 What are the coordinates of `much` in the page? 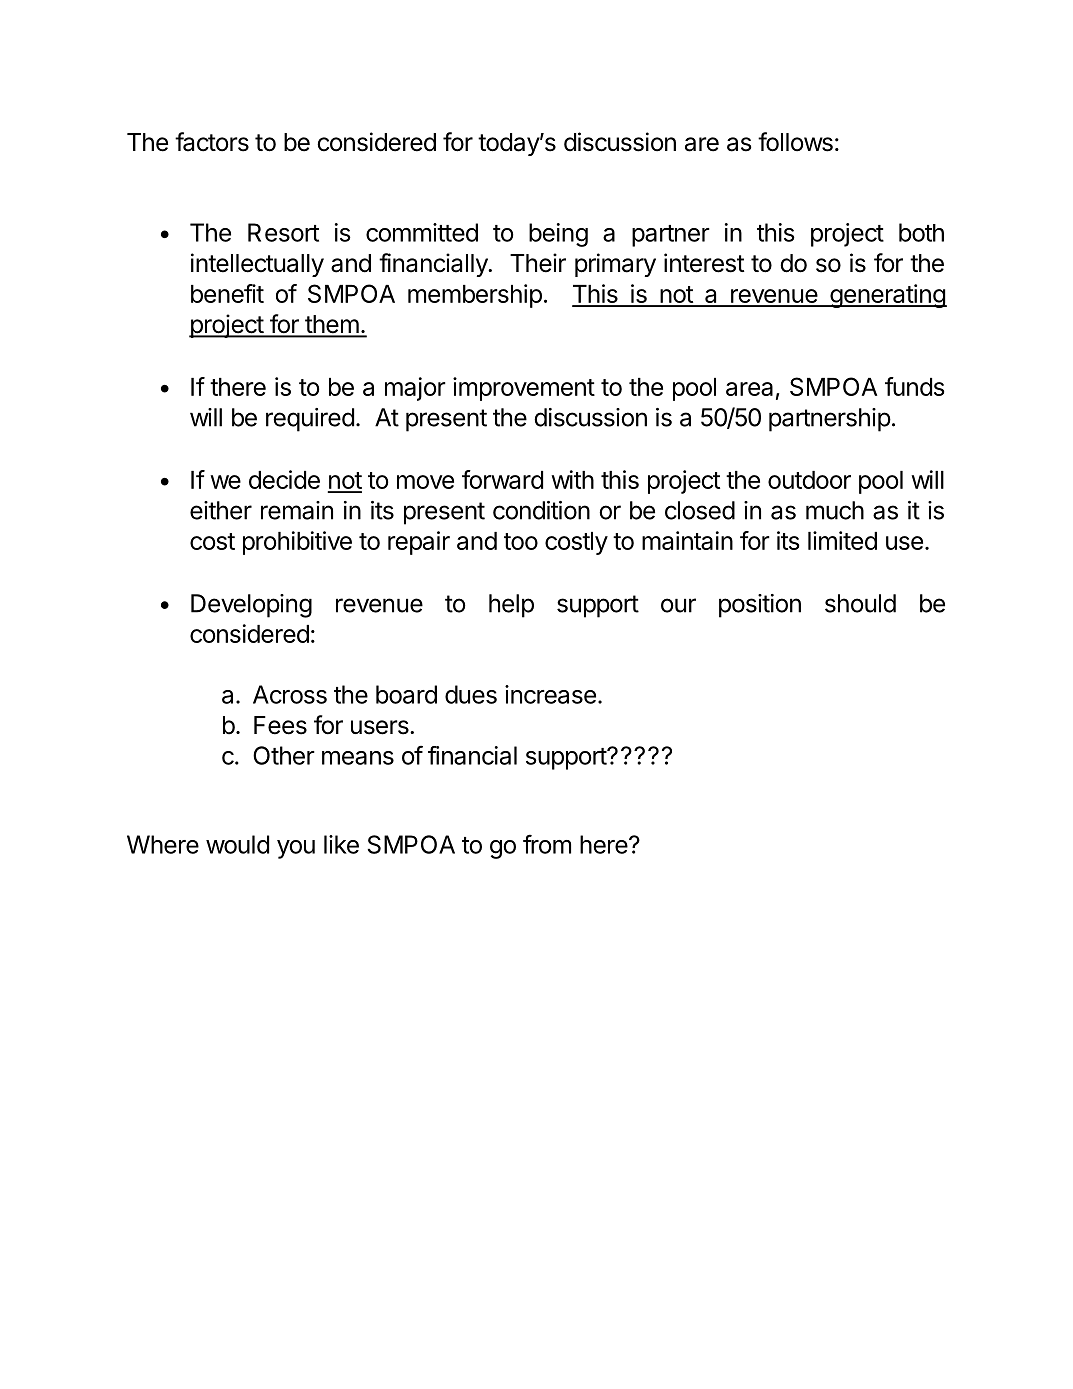 It's located at (835, 510).
